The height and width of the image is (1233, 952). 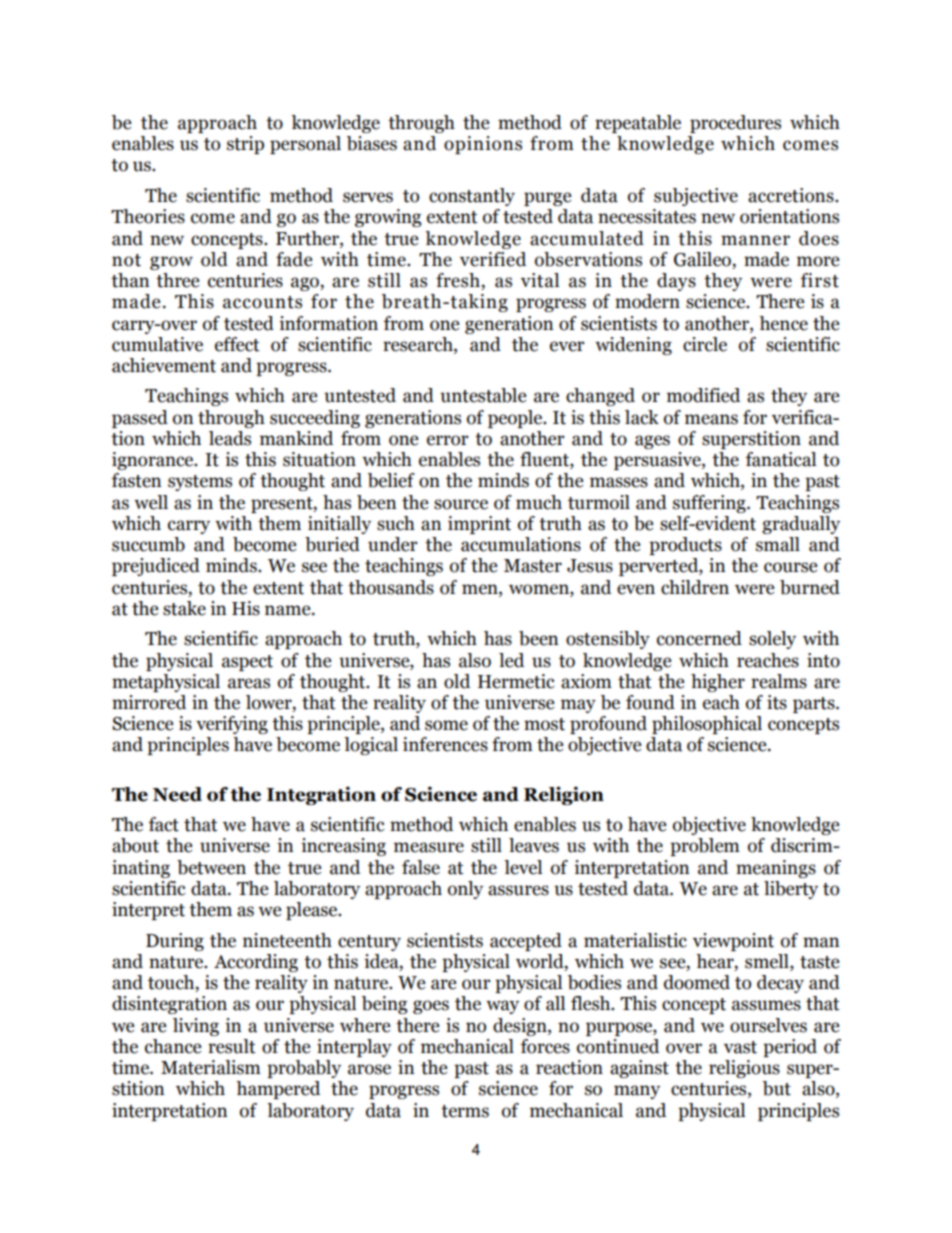 What do you see at coordinates (465, 890) in the image?
I see `only` at bounding box center [465, 890].
